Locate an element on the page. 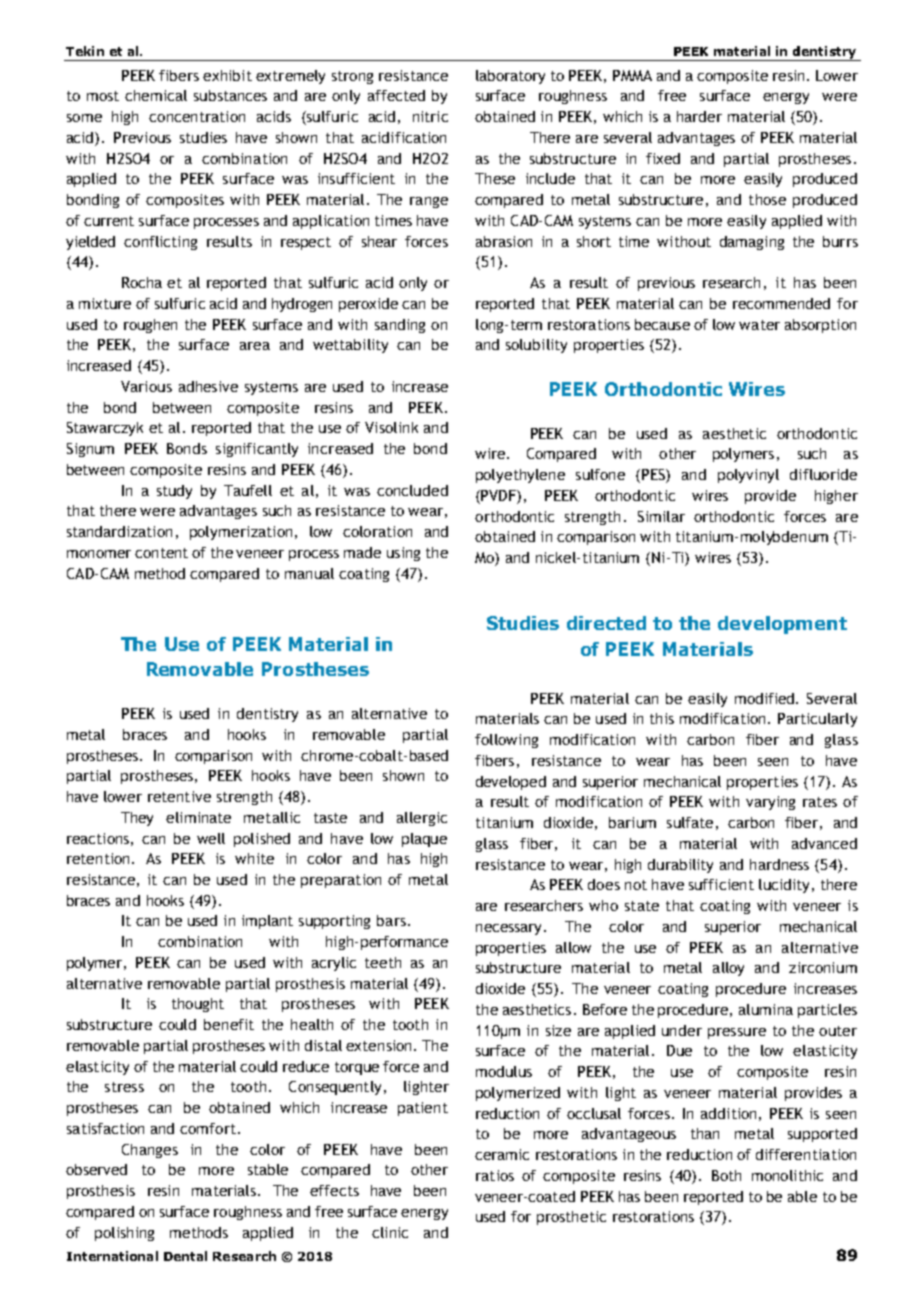  Both is located at coordinates (726, 1175).
